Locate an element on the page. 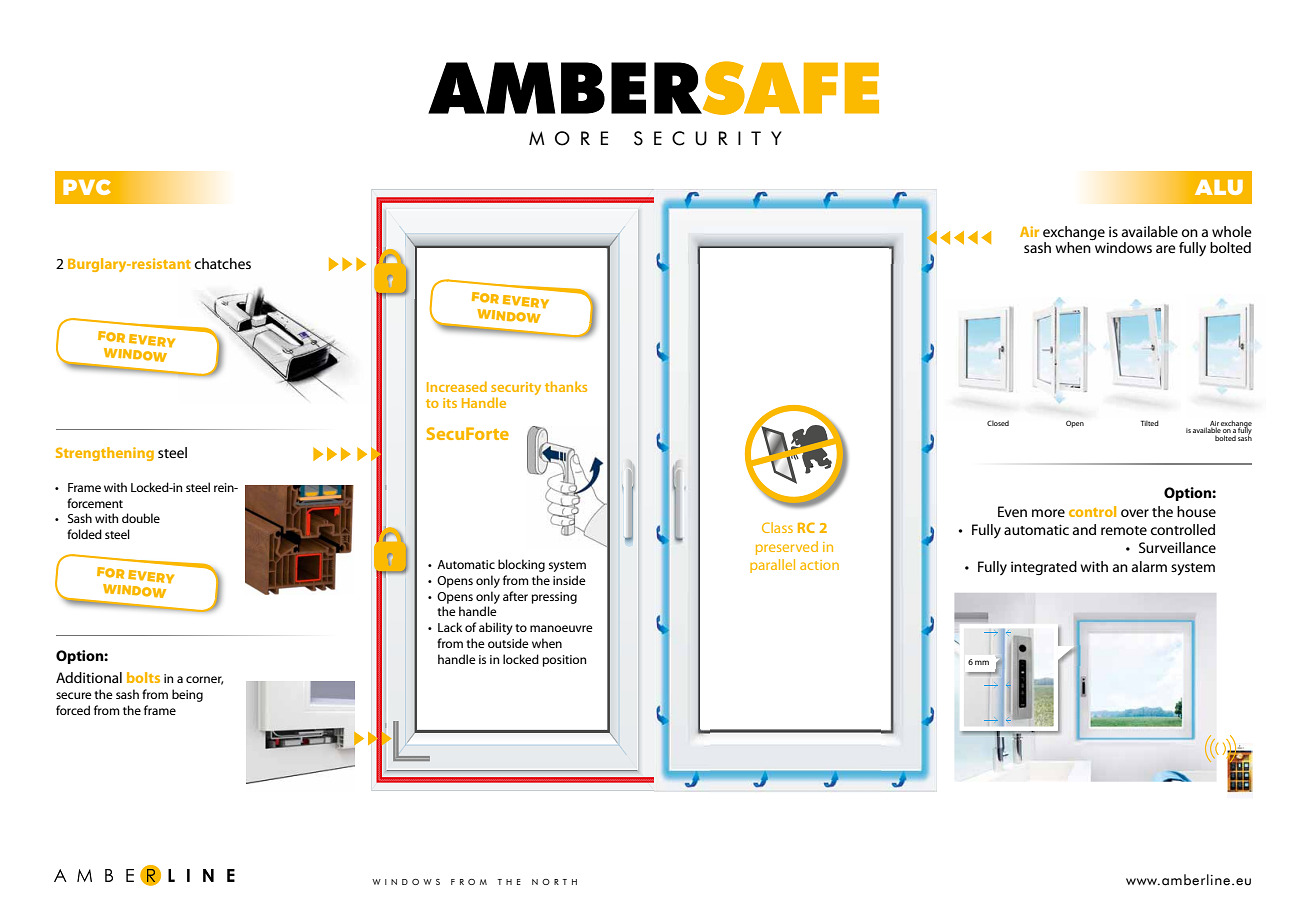 This document has height=924, width=1308. ALU is located at coordinates (1219, 187).
